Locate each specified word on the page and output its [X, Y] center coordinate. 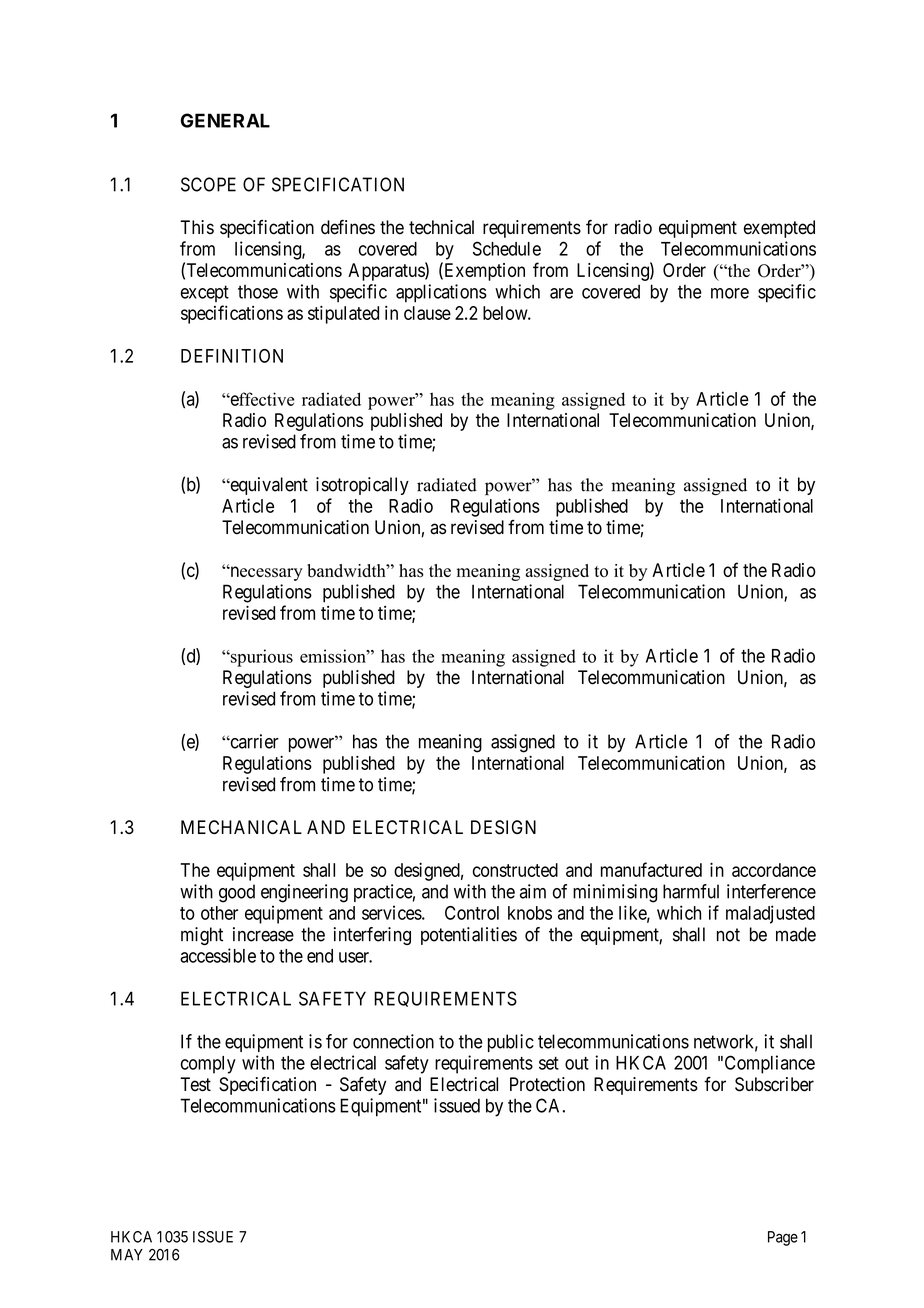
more [730, 293]
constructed [515, 870]
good [237, 893]
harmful [691, 891]
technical [441, 227]
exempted [779, 229]
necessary [265, 573]
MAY [127, 1255]
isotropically [362, 486]
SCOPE [208, 184]
